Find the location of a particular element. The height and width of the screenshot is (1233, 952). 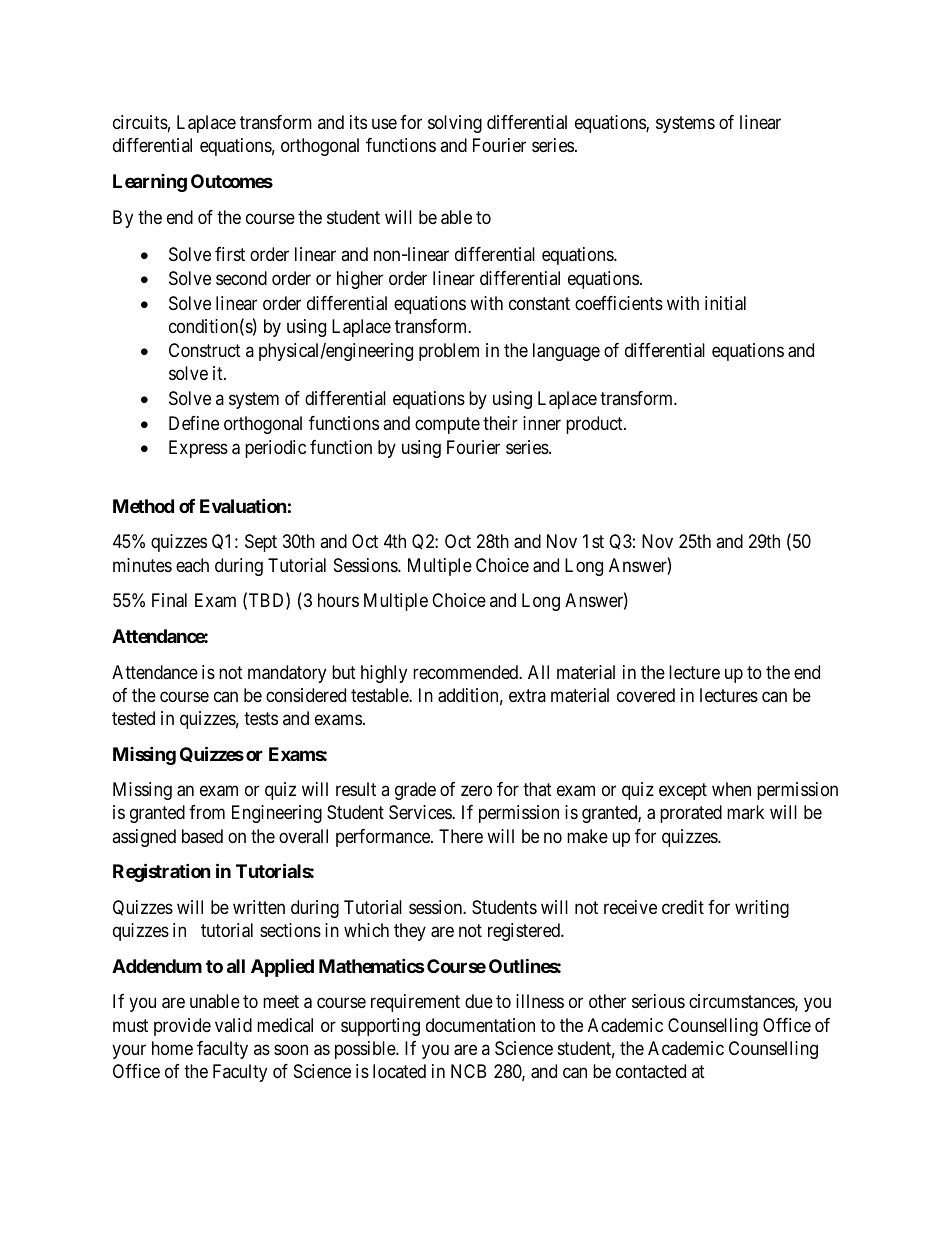

tests is located at coordinates (261, 718).
